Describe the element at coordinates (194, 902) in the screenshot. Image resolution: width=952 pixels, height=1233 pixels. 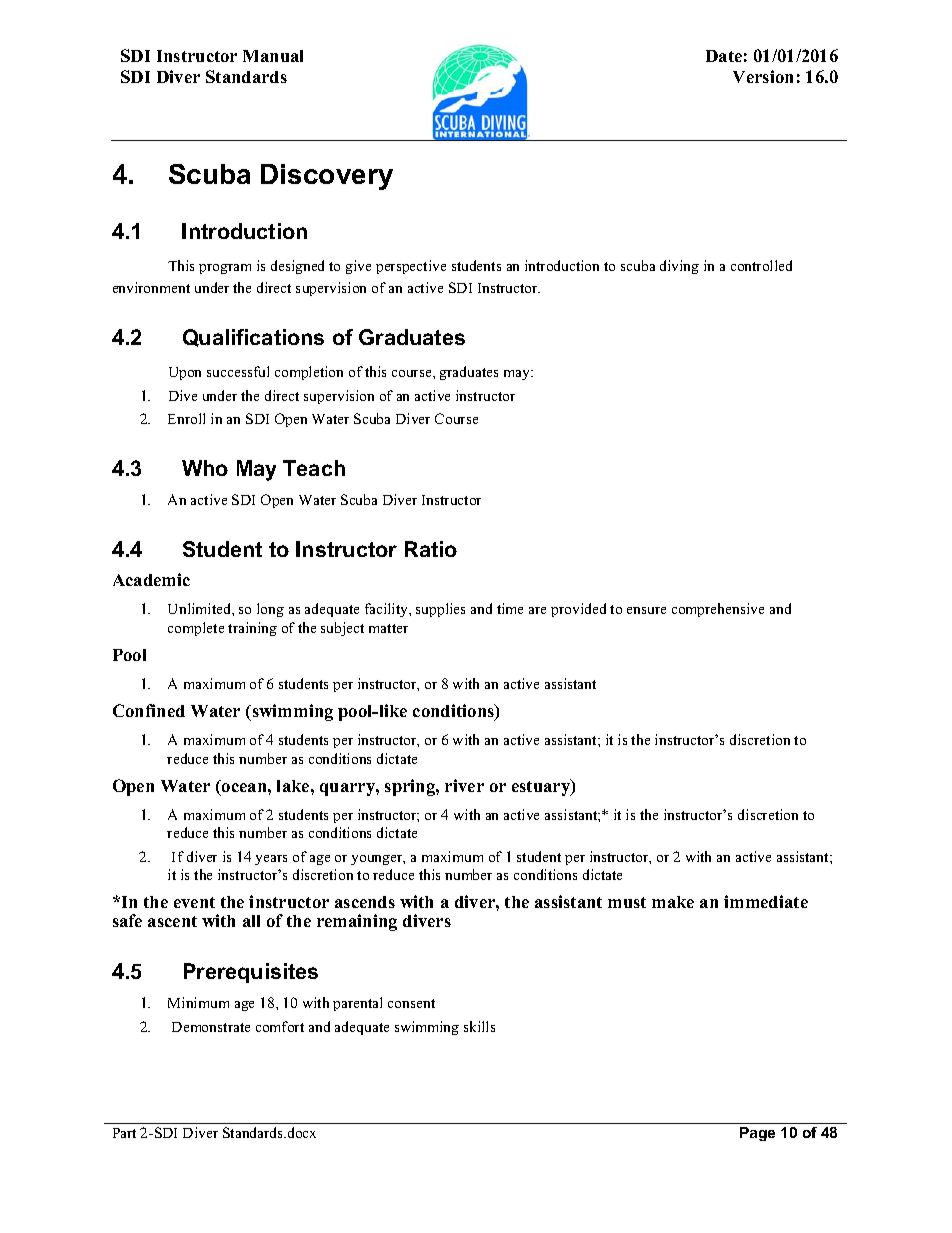
I see `event` at that location.
